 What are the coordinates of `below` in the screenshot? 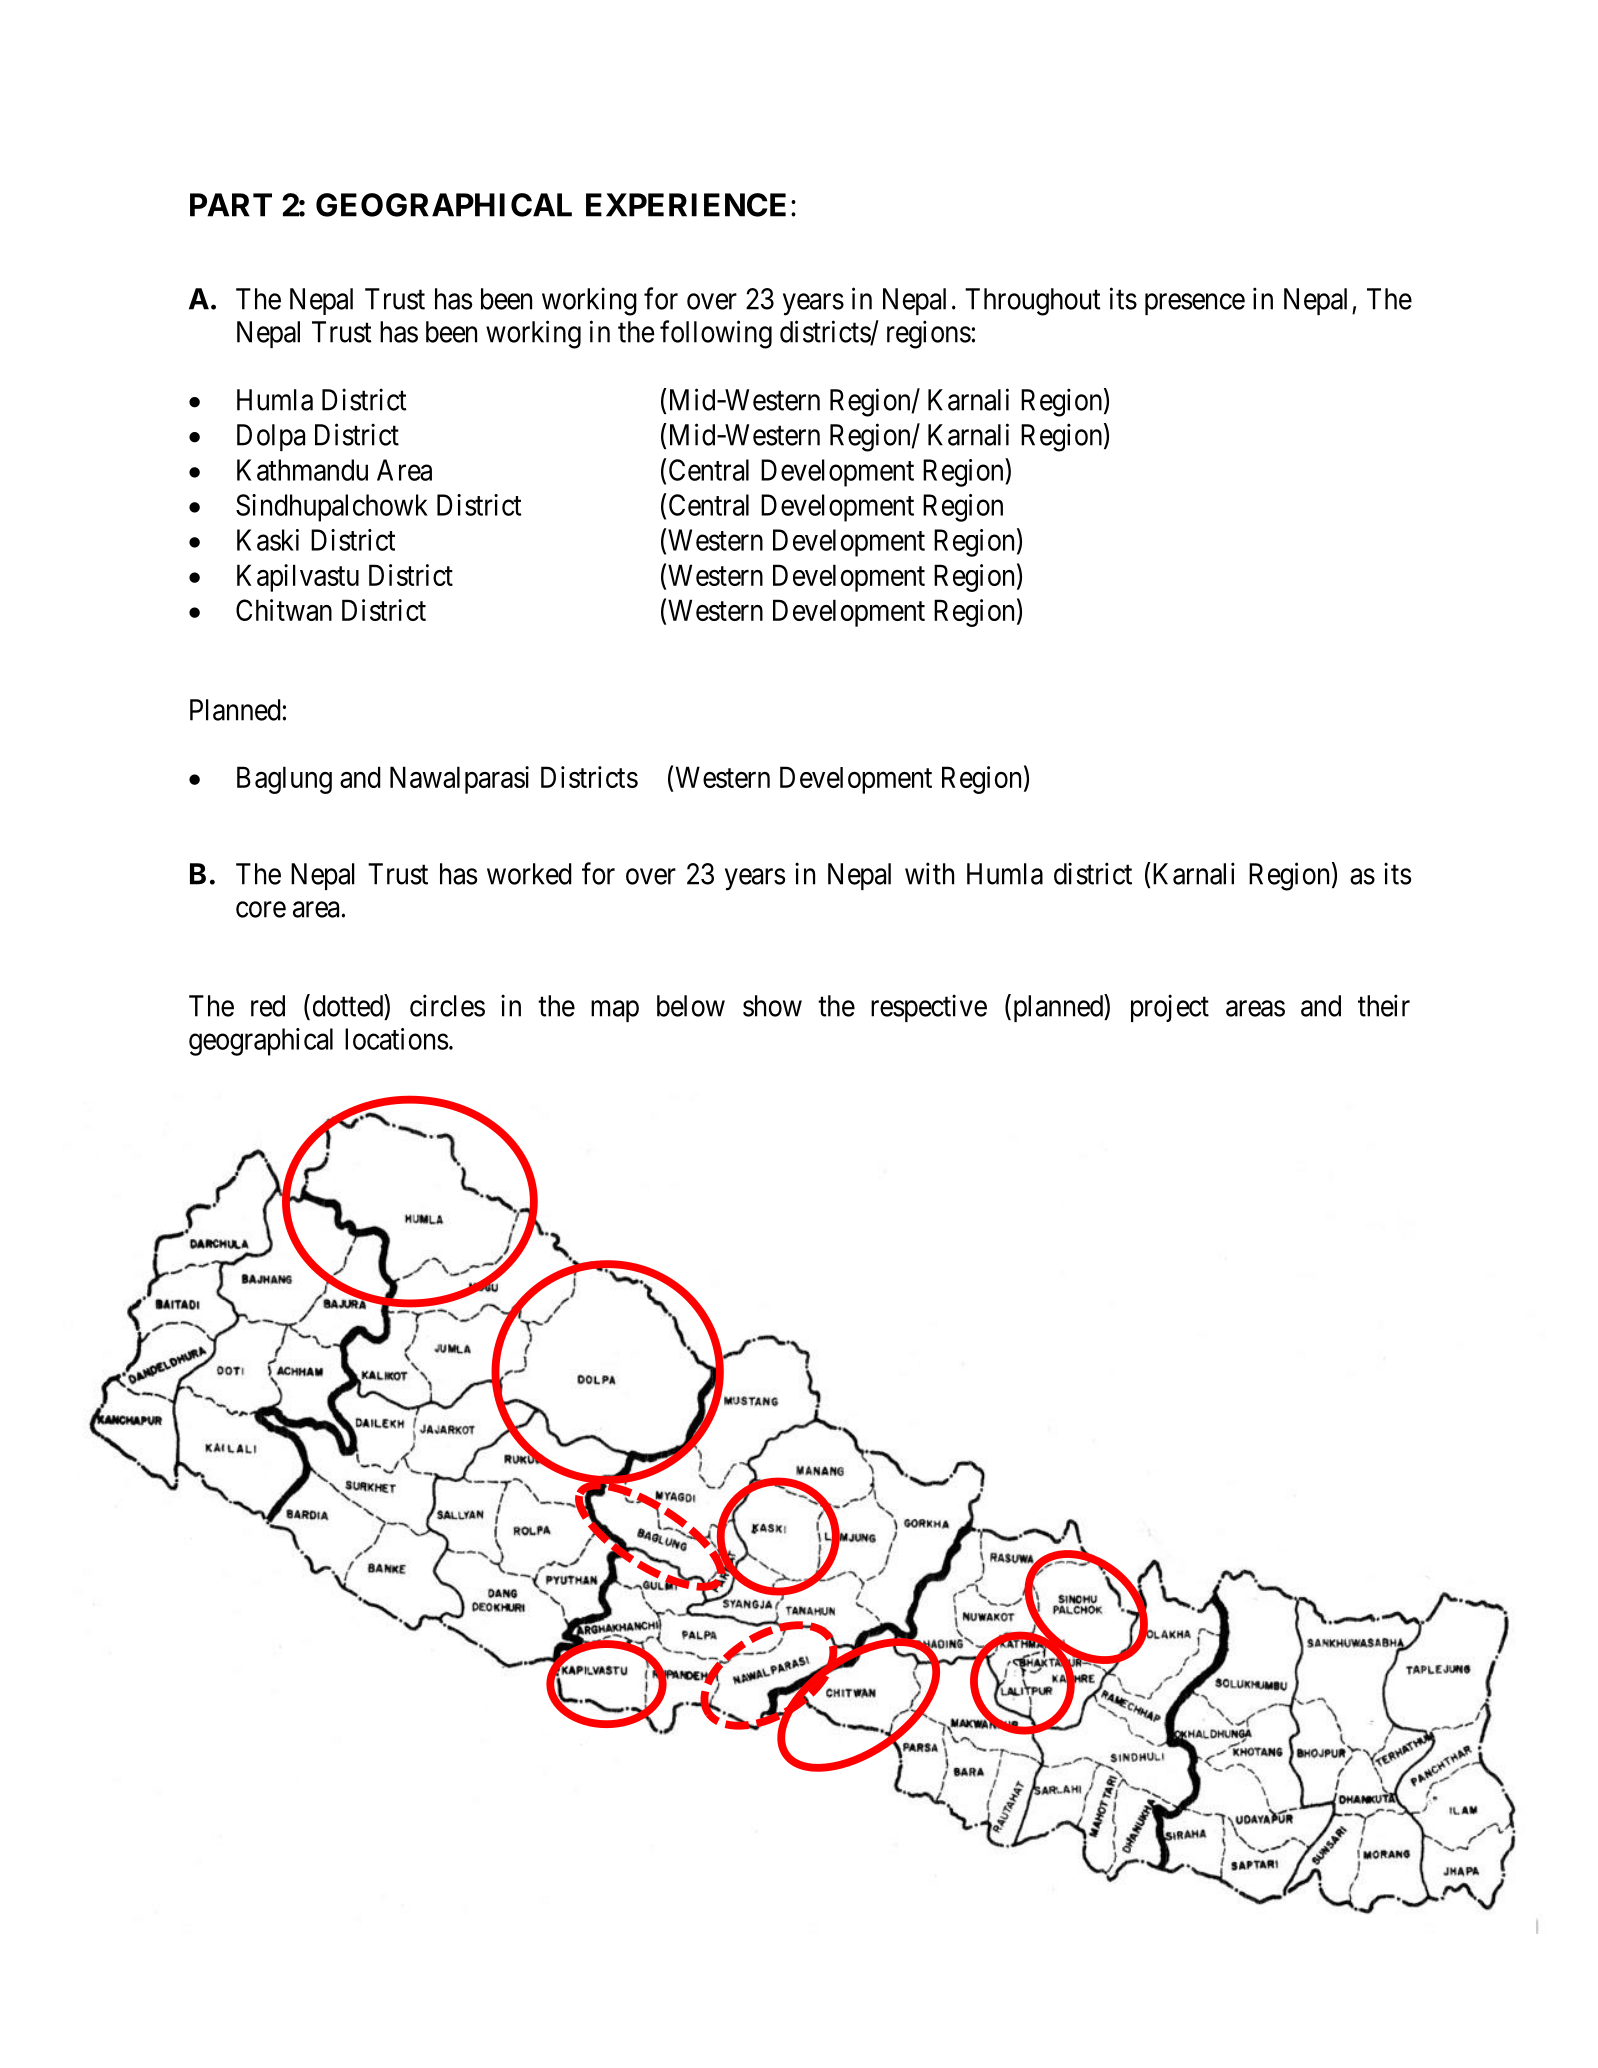 It's located at (691, 1006).
